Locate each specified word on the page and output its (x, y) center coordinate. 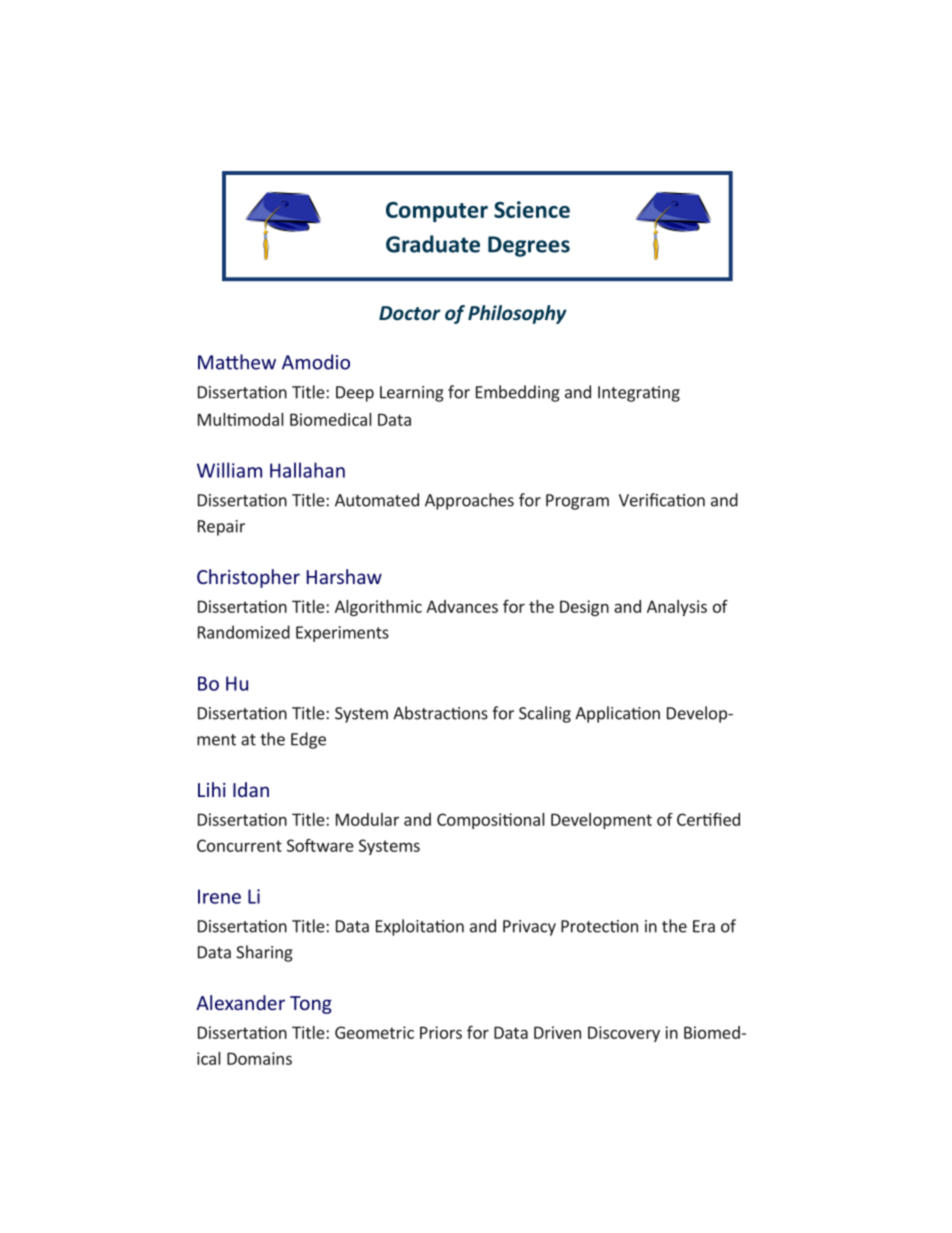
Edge (308, 740)
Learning (412, 394)
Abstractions (440, 713)
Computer (437, 212)
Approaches (469, 501)
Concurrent (239, 845)
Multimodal (240, 419)
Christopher (248, 578)
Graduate (433, 244)
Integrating (639, 394)
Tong (311, 1005)
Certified (708, 819)
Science (532, 209)
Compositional (490, 821)
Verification (662, 500)
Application (617, 714)
